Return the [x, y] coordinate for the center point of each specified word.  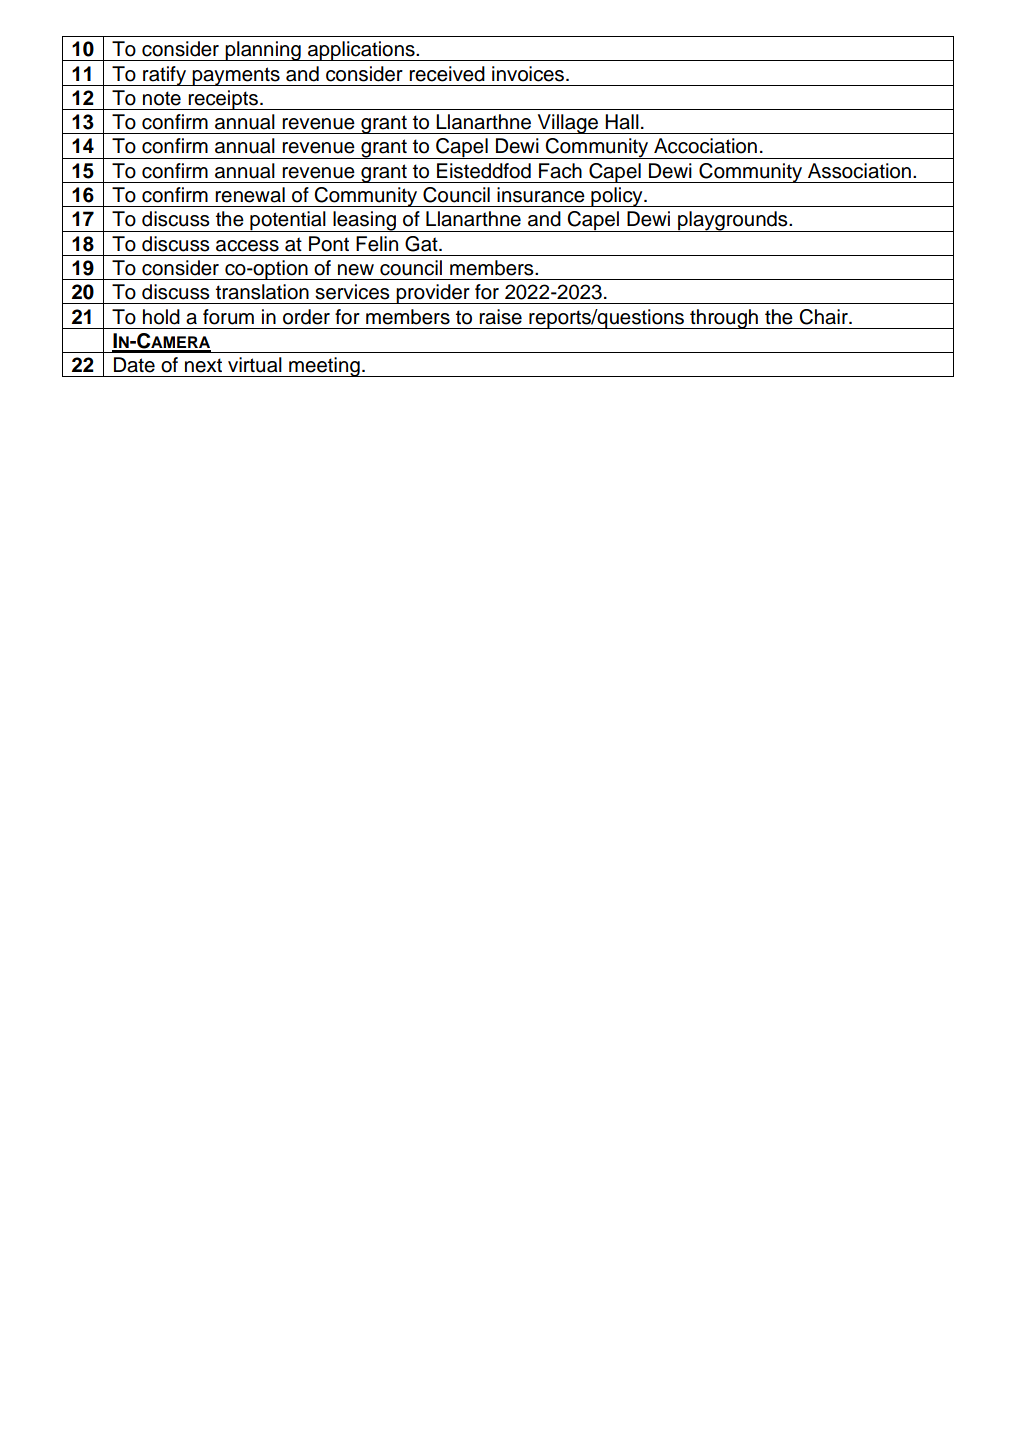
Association [859, 171]
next [203, 365]
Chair [824, 317]
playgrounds [733, 221]
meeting [324, 367]
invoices [529, 74]
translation [262, 292]
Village [568, 124]
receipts [223, 100]
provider [433, 294]
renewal [250, 195]
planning [263, 51]
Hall [622, 122]
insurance [541, 195]
